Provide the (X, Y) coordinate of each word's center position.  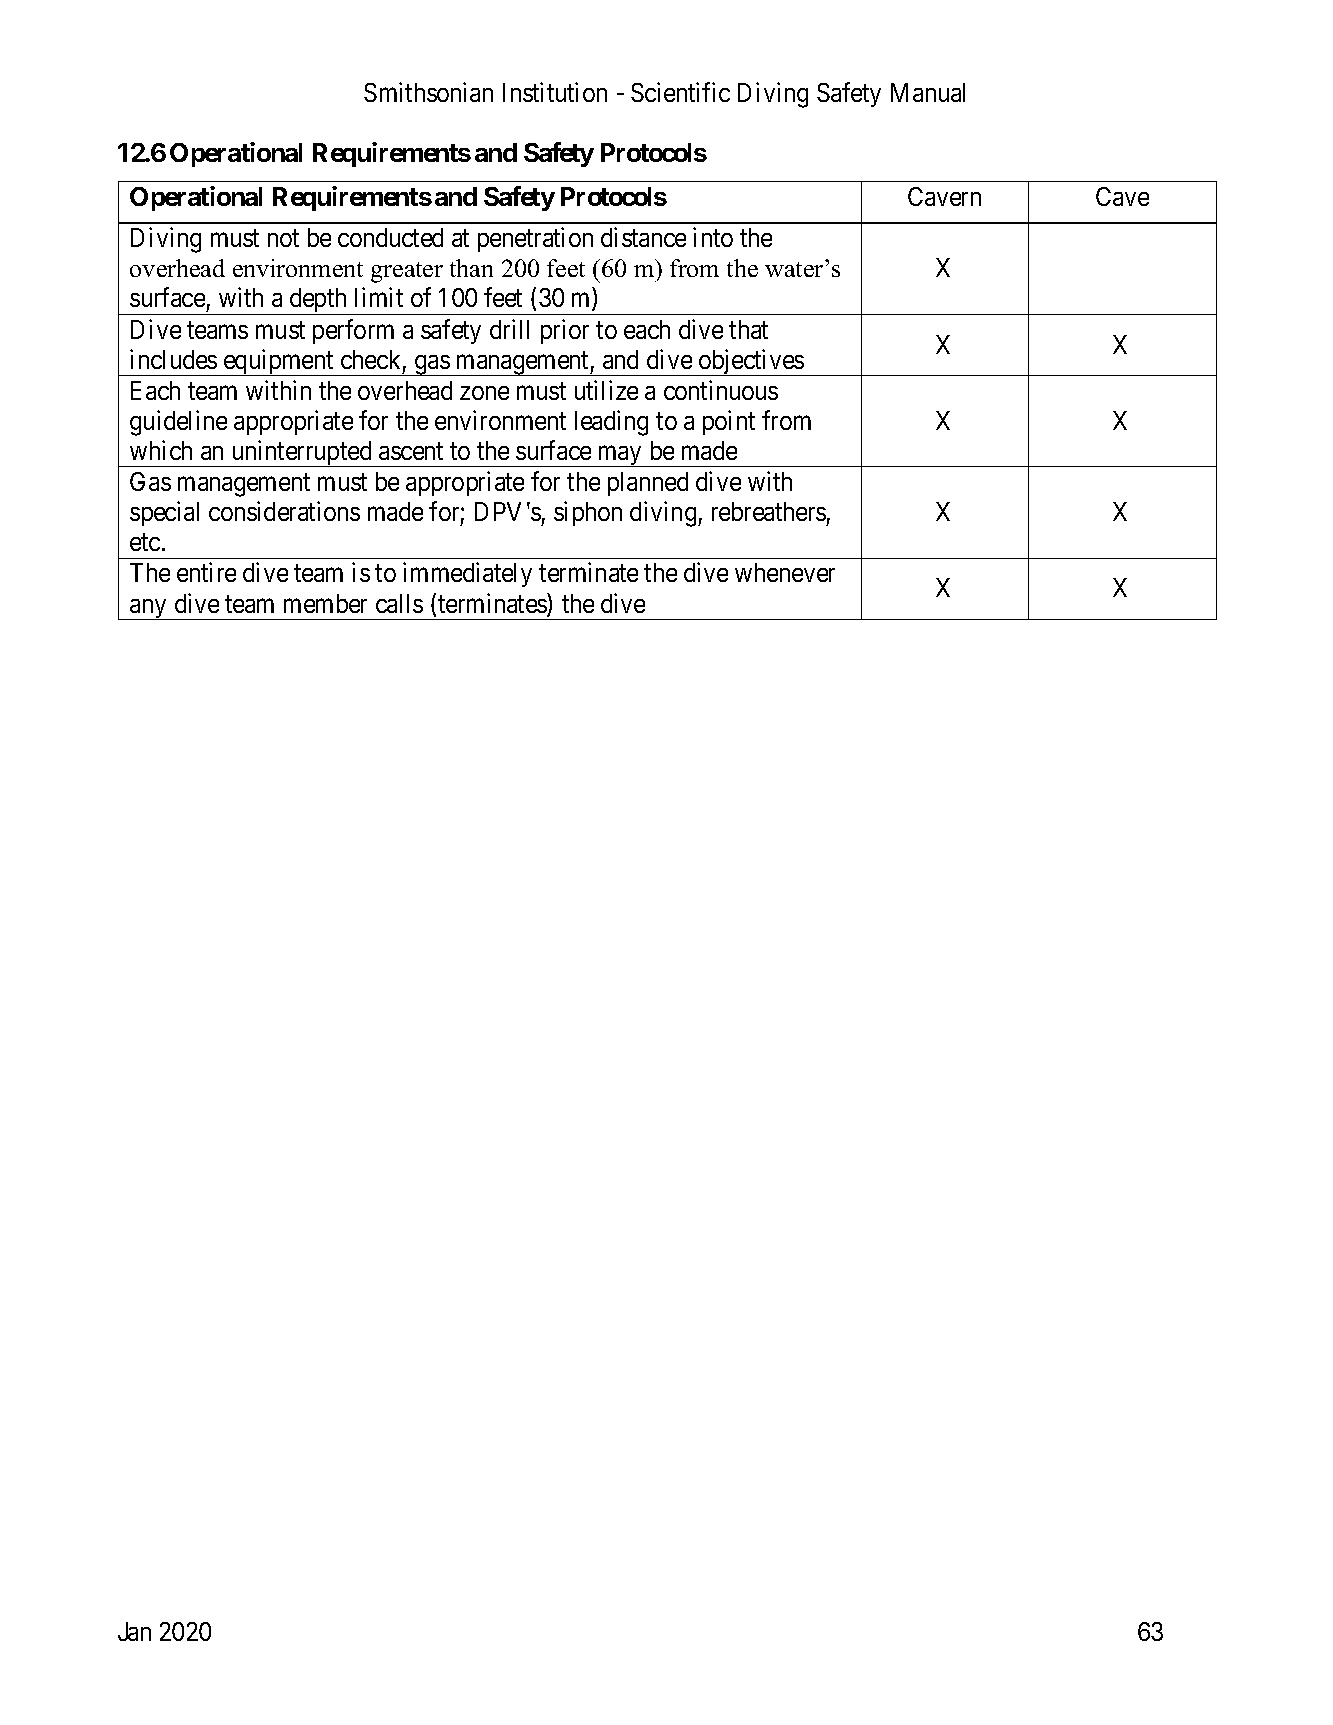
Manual (928, 92)
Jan (134, 1631)
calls (399, 603)
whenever (785, 572)
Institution (555, 92)
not (283, 238)
